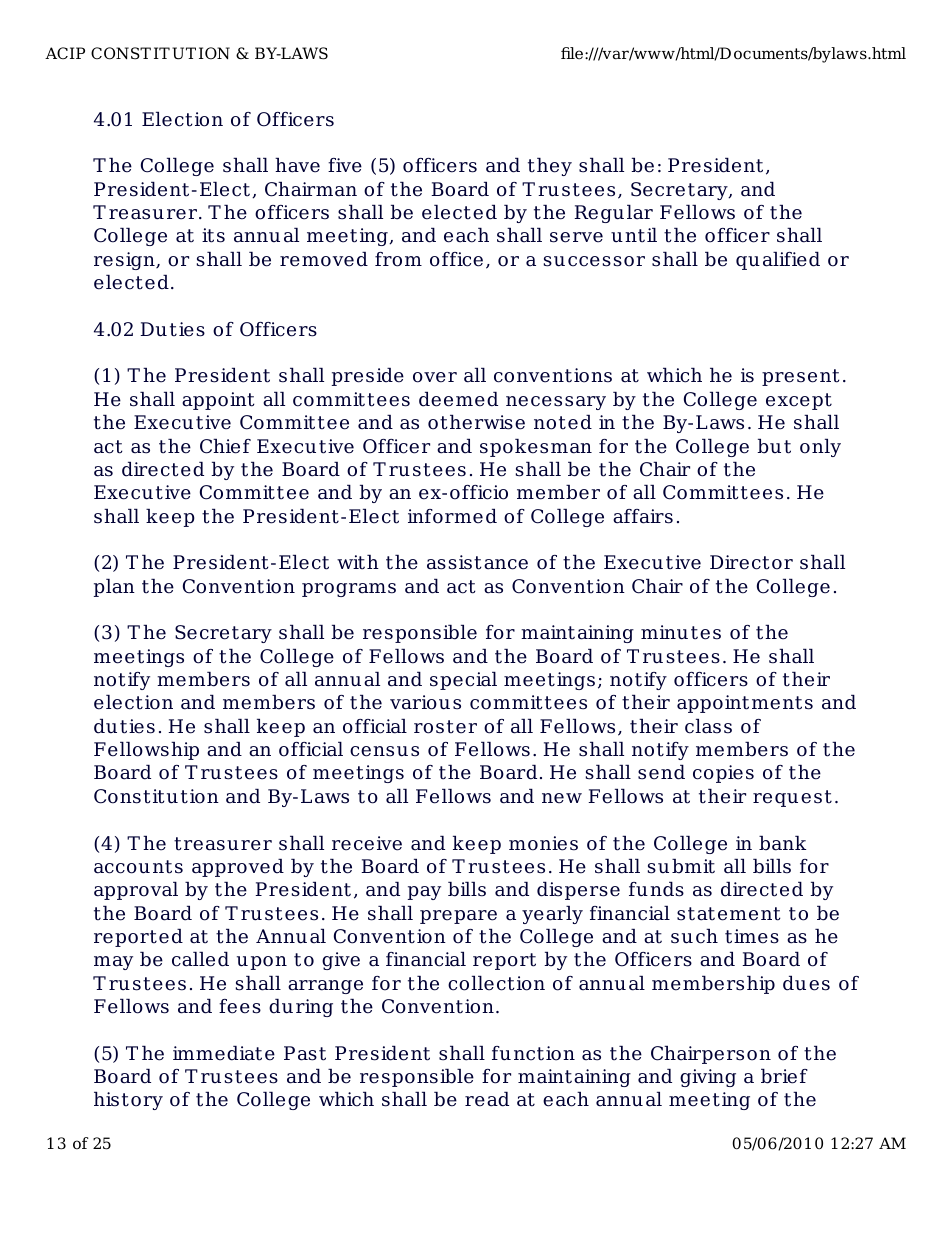 The height and width of the screenshot is (1233, 952). What do you see at coordinates (445, 727) in the screenshot?
I see `roster` at bounding box center [445, 727].
